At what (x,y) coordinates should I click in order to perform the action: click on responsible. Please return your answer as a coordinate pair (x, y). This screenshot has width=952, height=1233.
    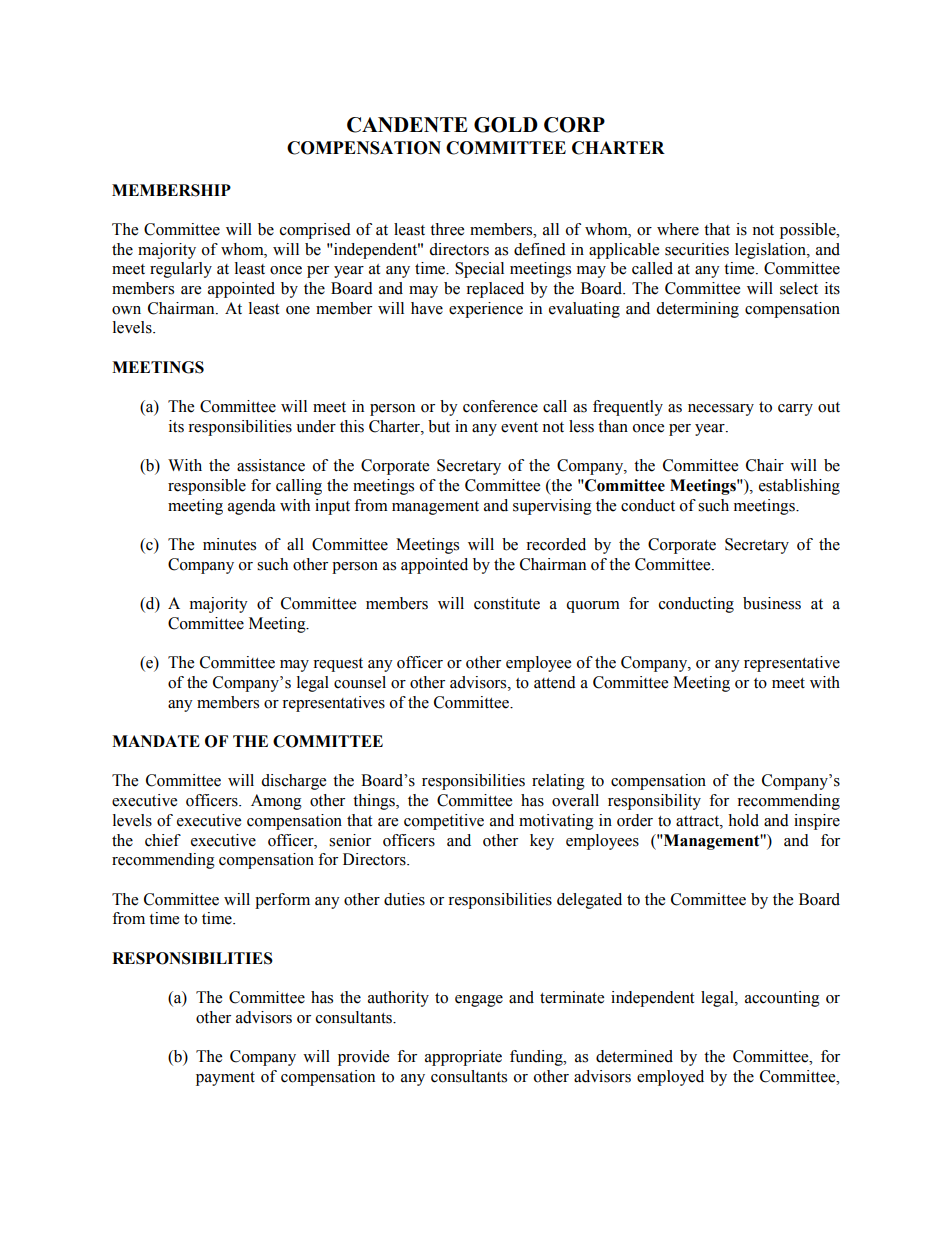
    Looking at the image, I should click on (207, 487).
